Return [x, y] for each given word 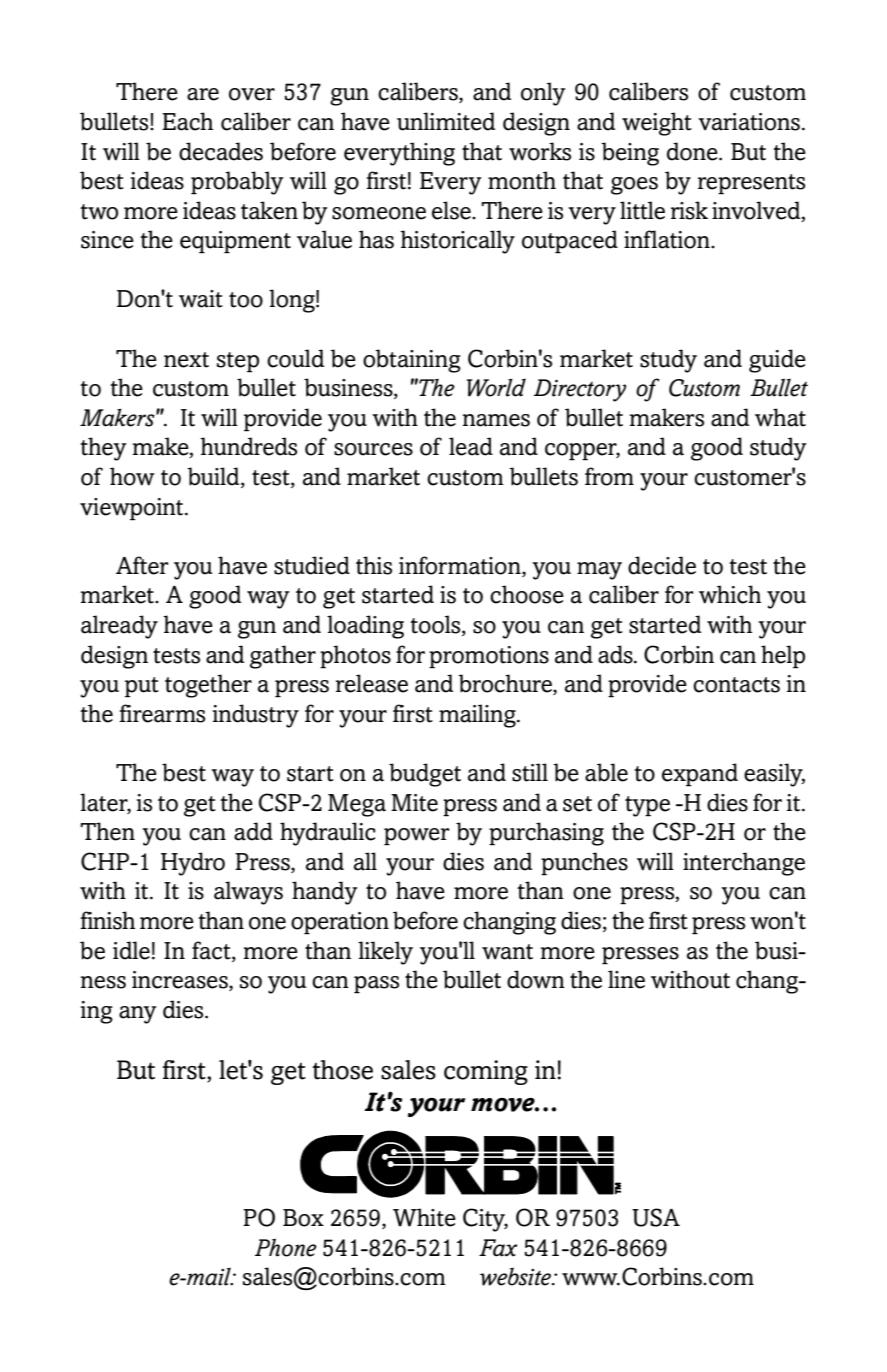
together [208, 686]
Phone [286, 1247]
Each [187, 121]
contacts [736, 685]
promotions [489, 657]
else [452, 210]
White [424, 1217]
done [693, 151]
